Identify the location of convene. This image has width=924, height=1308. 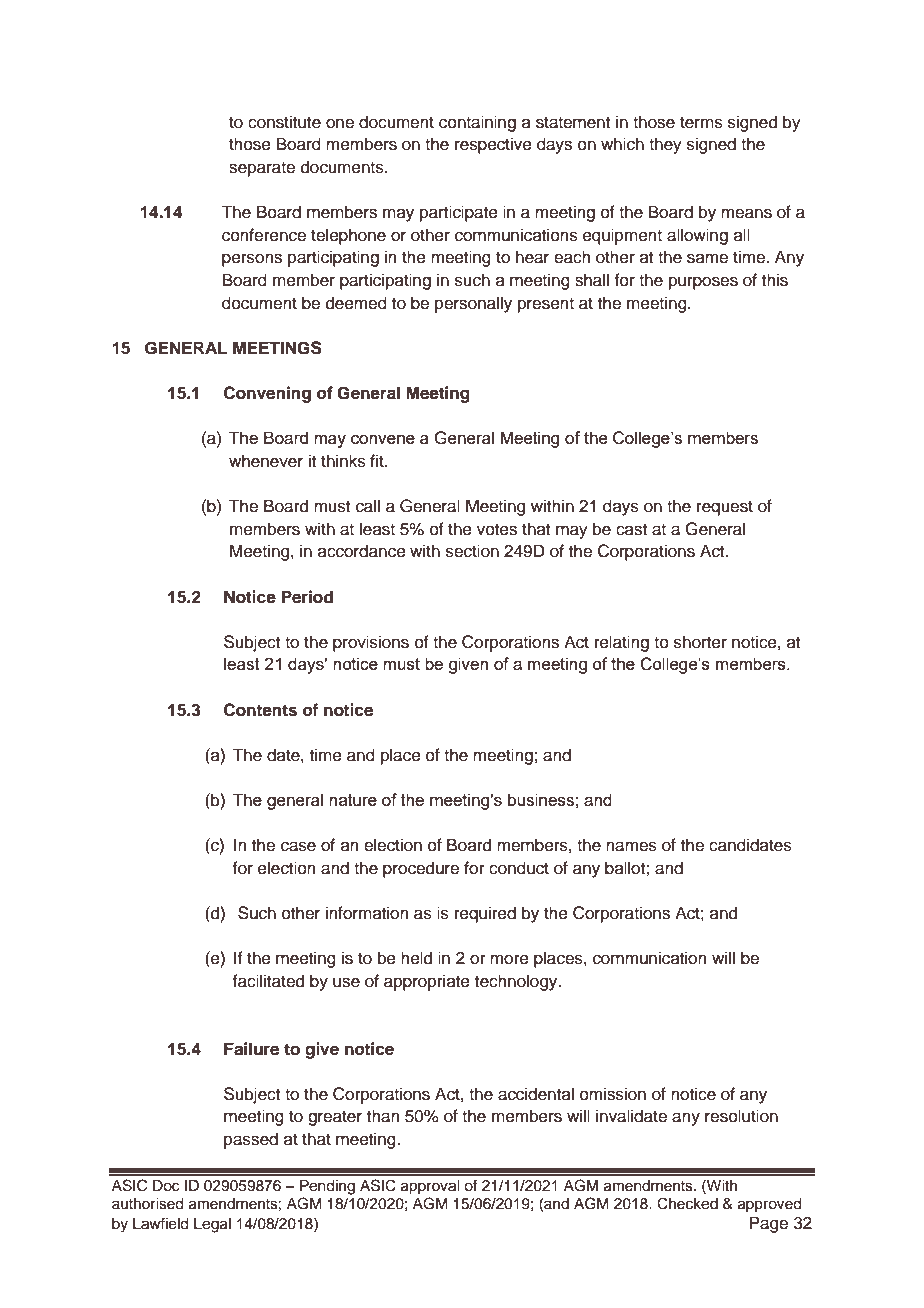
(383, 439).
